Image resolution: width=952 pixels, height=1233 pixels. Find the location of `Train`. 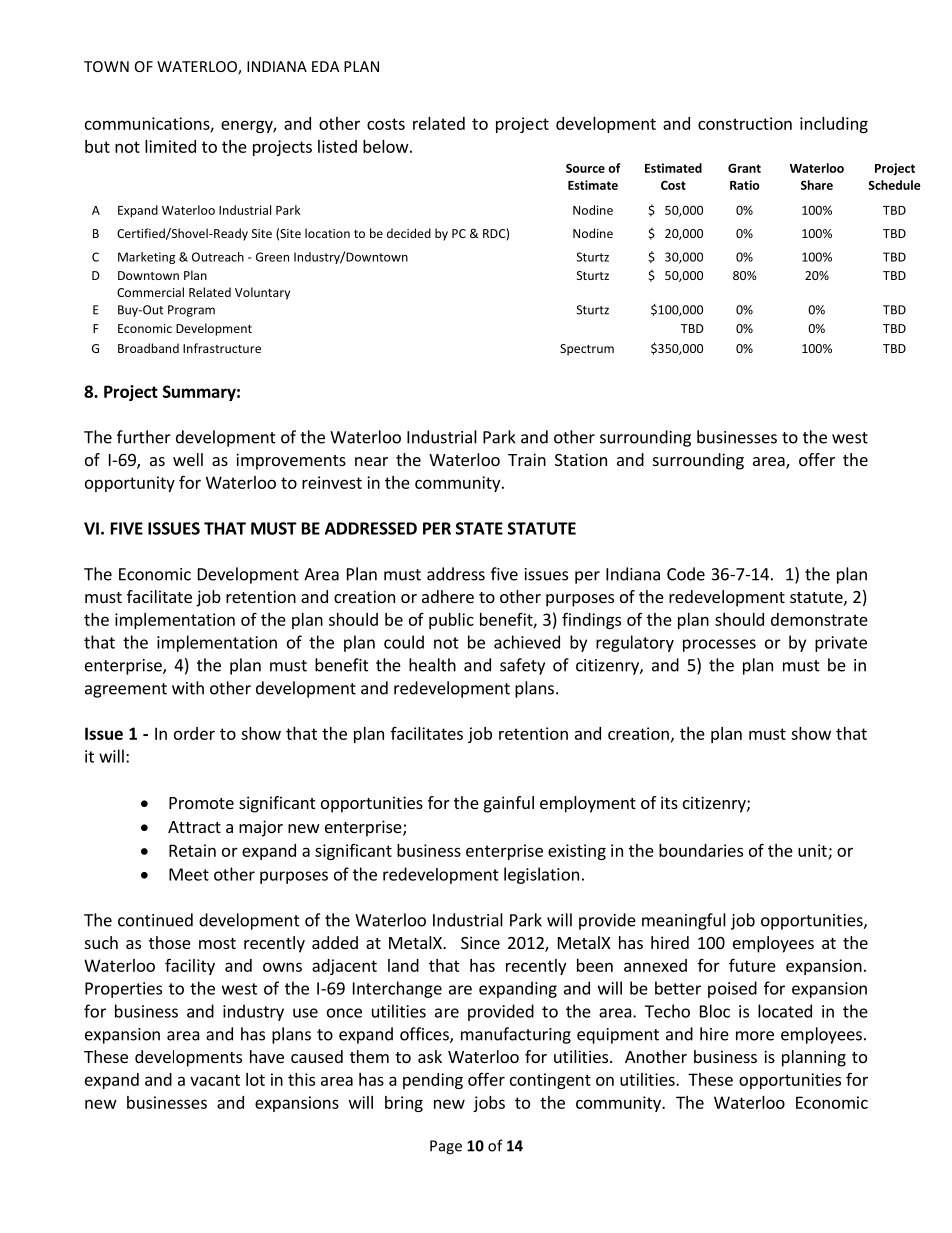

Train is located at coordinates (527, 459).
